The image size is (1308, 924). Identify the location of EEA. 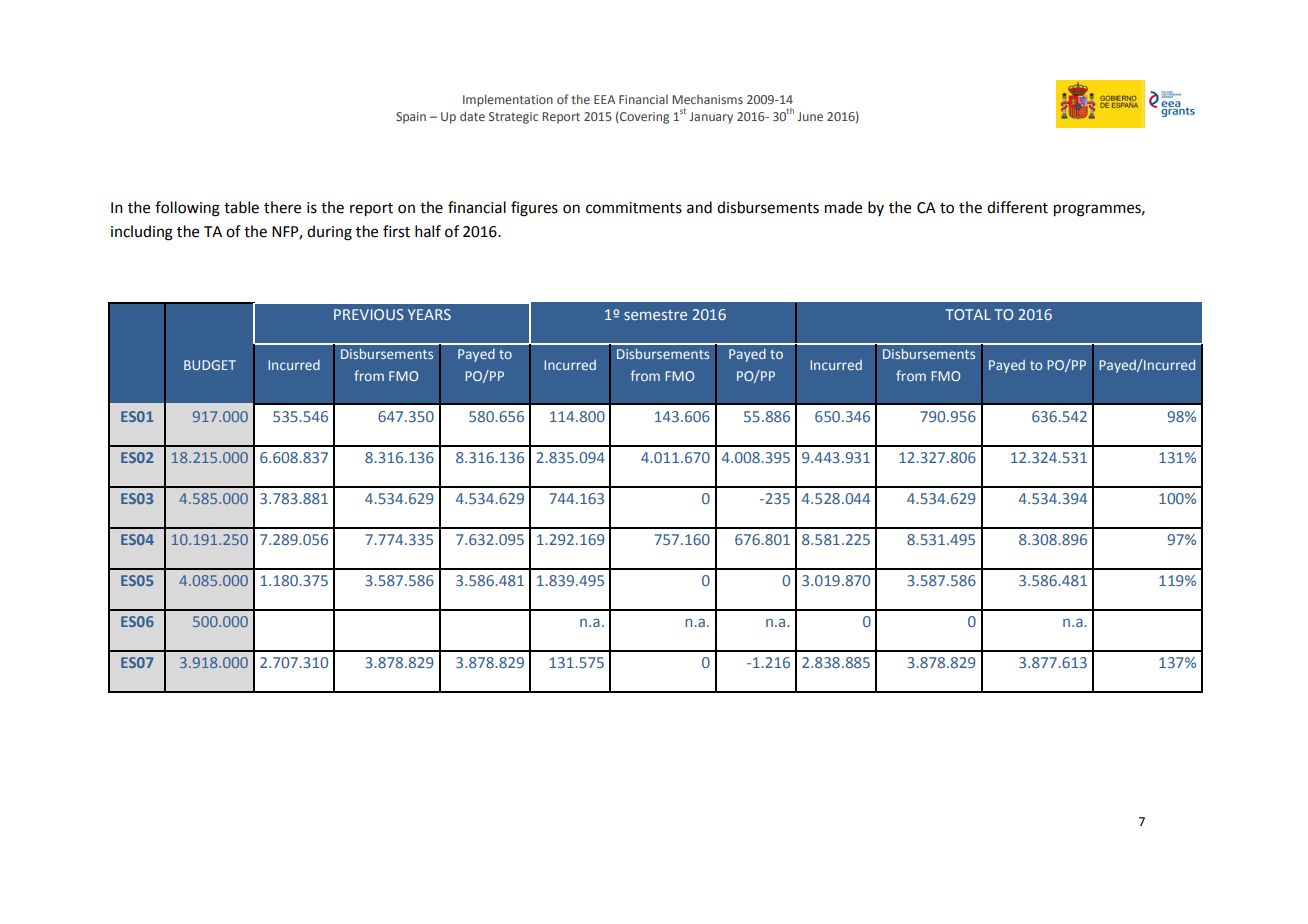
(604, 99).
